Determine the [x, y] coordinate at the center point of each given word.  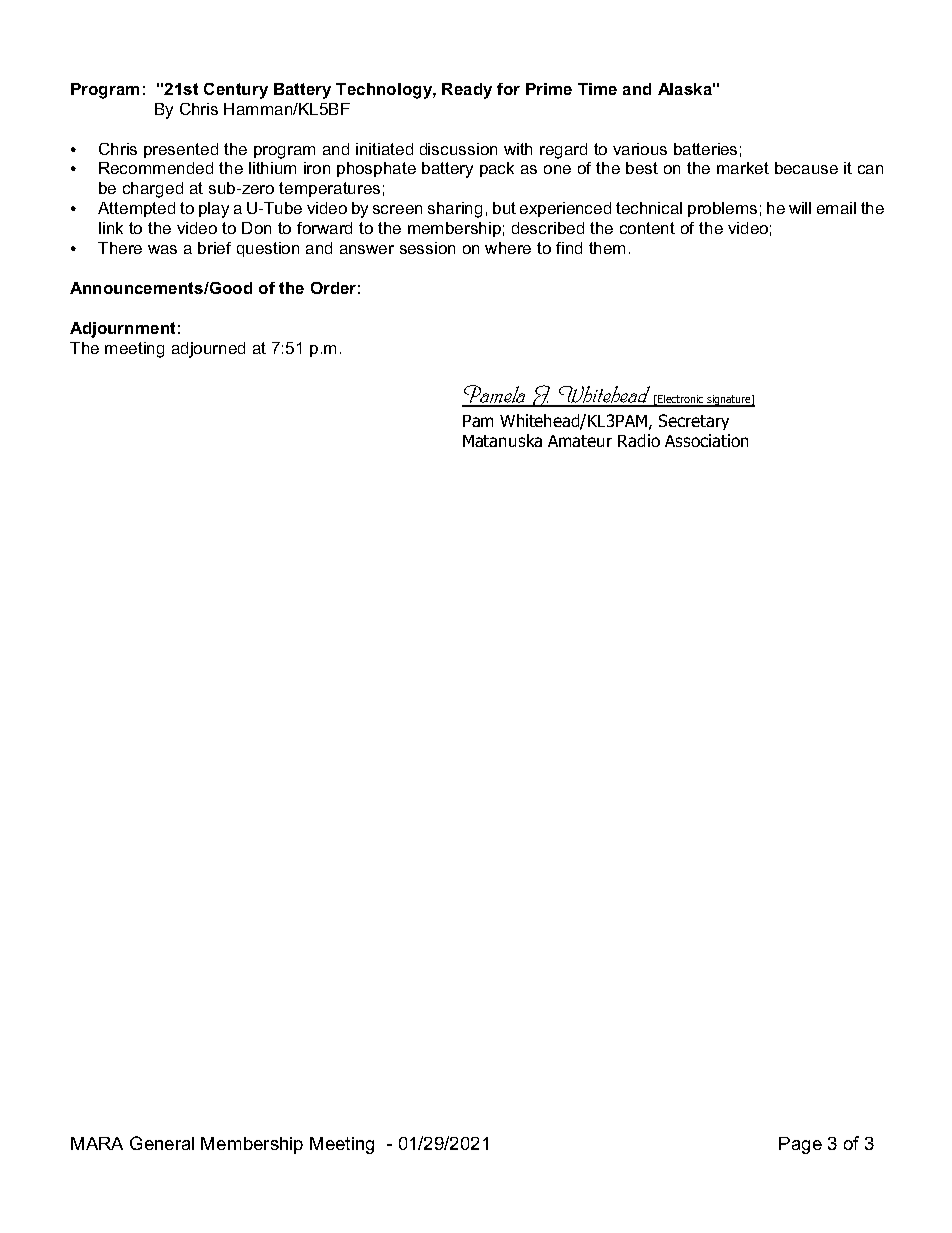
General [162, 1143]
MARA [97, 1143]
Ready [467, 91]
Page [800, 1145]
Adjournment [122, 330]
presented [181, 150]
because [806, 168]
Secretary [694, 422]
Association [706, 440]
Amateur [580, 441]
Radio [639, 440]
